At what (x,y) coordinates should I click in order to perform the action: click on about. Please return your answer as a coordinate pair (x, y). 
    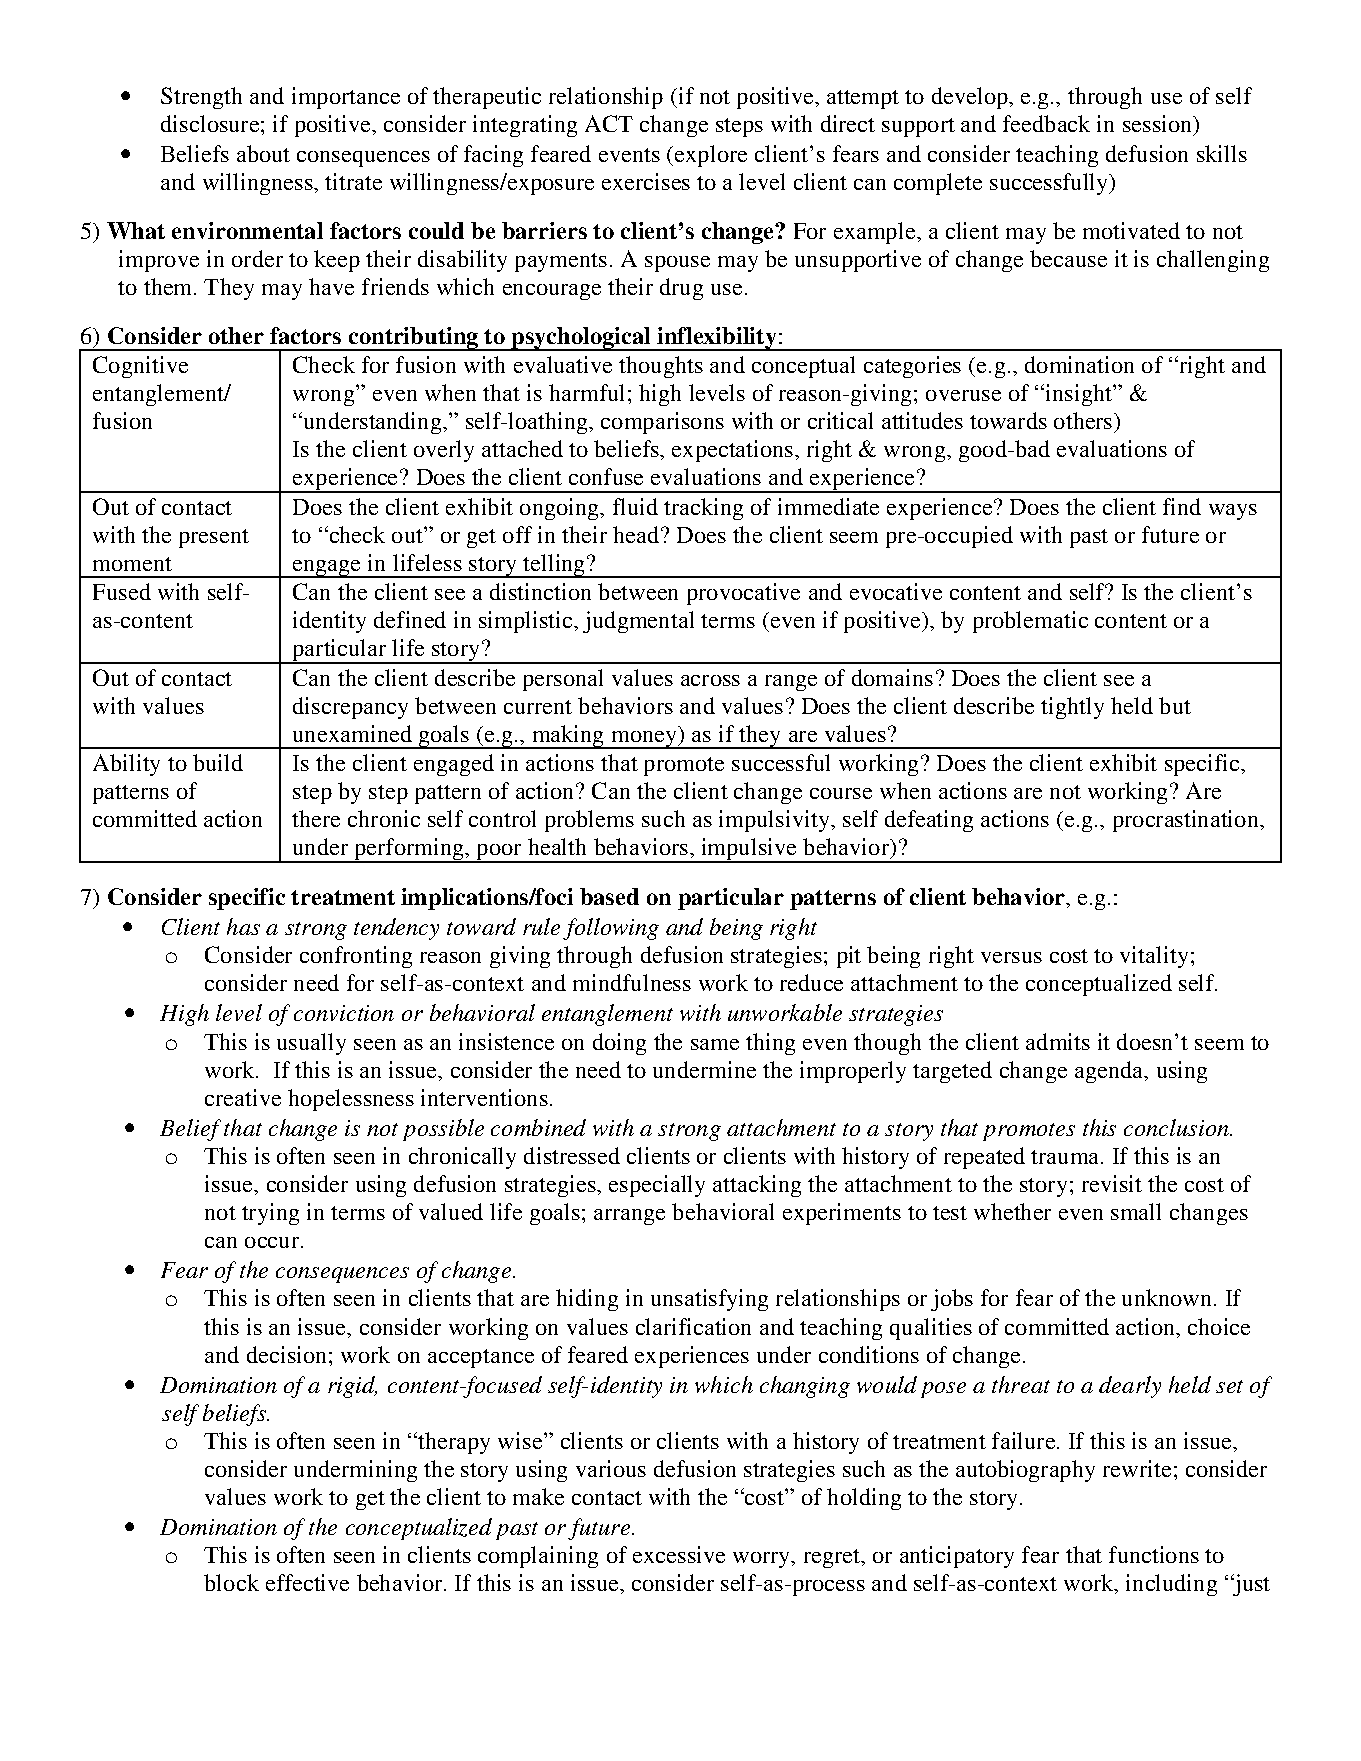
    Looking at the image, I should click on (263, 153).
